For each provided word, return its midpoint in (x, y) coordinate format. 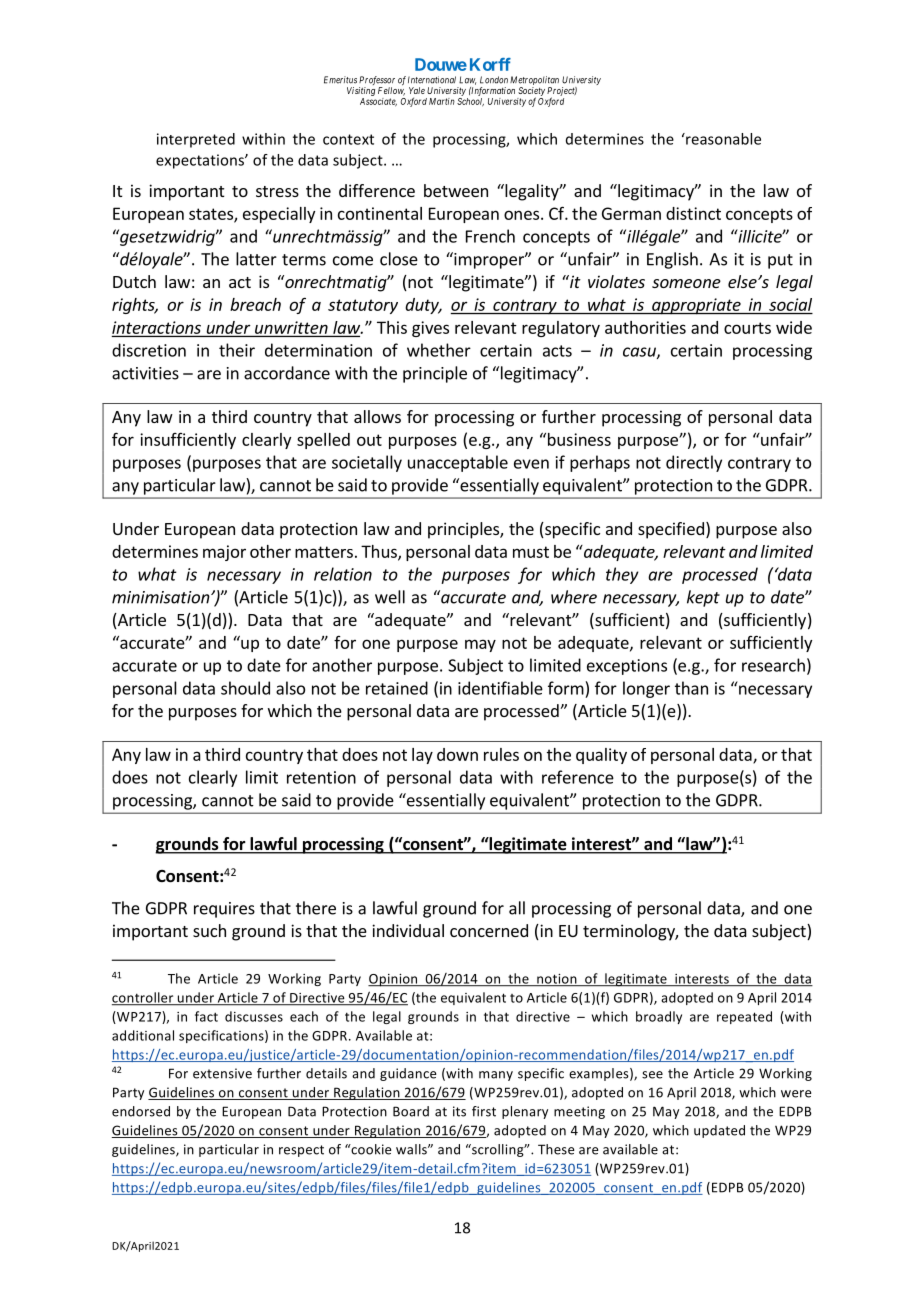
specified (671, 530)
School (470, 102)
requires (224, 910)
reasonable (722, 139)
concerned (489, 930)
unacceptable (458, 463)
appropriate (696, 306)
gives (430, 329)
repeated (744, 1017)
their (237, 350)
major (224, 553)
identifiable (500, 688)
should (245, 688)
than (691, 688)
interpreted (196, 140)
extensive (222, 1073)
